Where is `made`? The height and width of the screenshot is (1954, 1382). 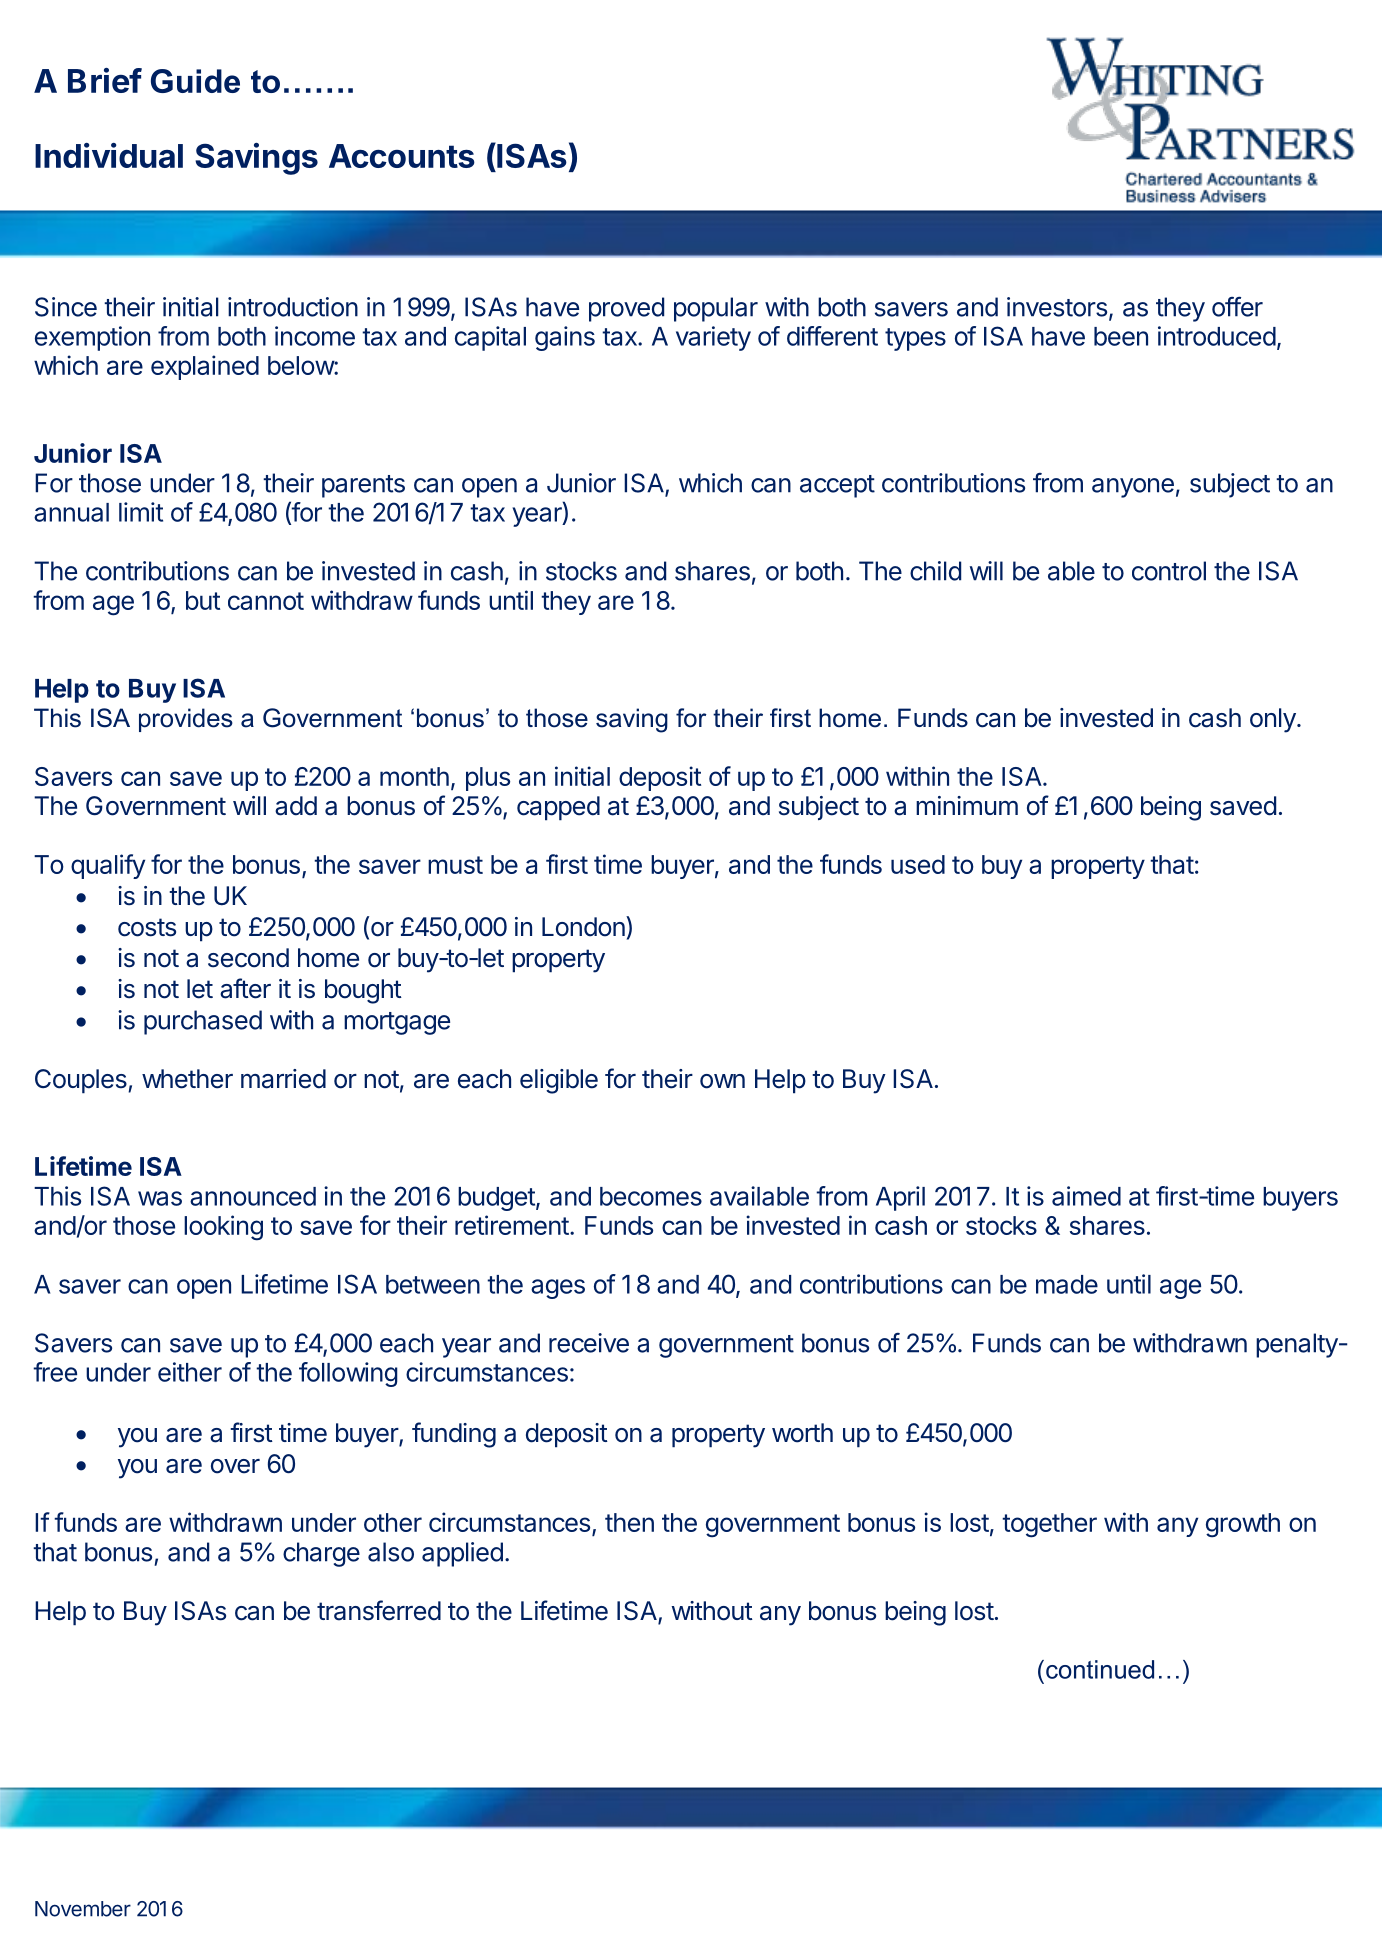
made is located at coordinates (1067, 1284).
